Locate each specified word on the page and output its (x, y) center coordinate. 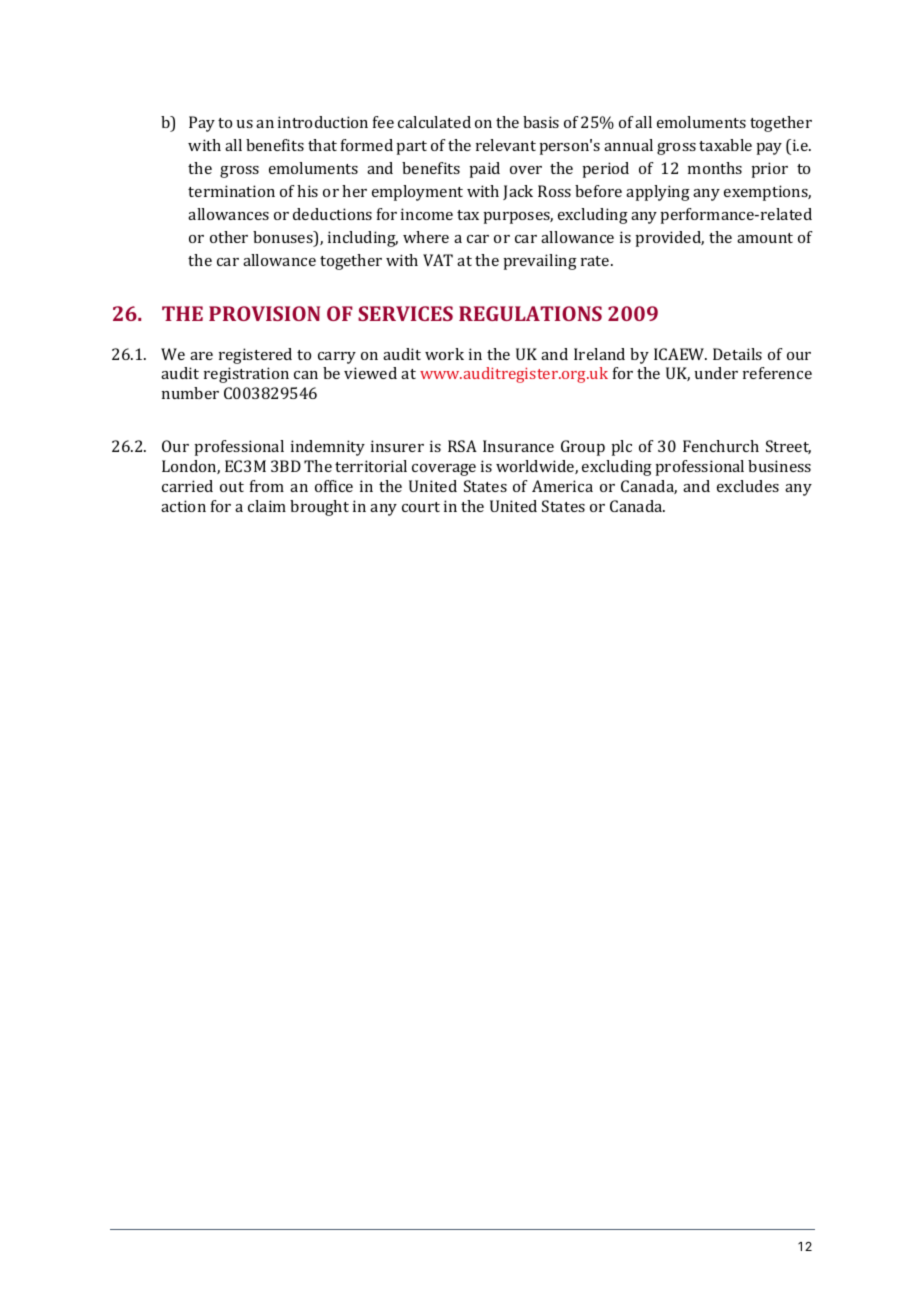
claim (267, 506)
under (716, 373)
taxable (725, 145)
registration (246, 375)
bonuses (284, 238)
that (322, 145)
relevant (506, 145)
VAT (438, 260)
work (444, 354)
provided (669, 239)
